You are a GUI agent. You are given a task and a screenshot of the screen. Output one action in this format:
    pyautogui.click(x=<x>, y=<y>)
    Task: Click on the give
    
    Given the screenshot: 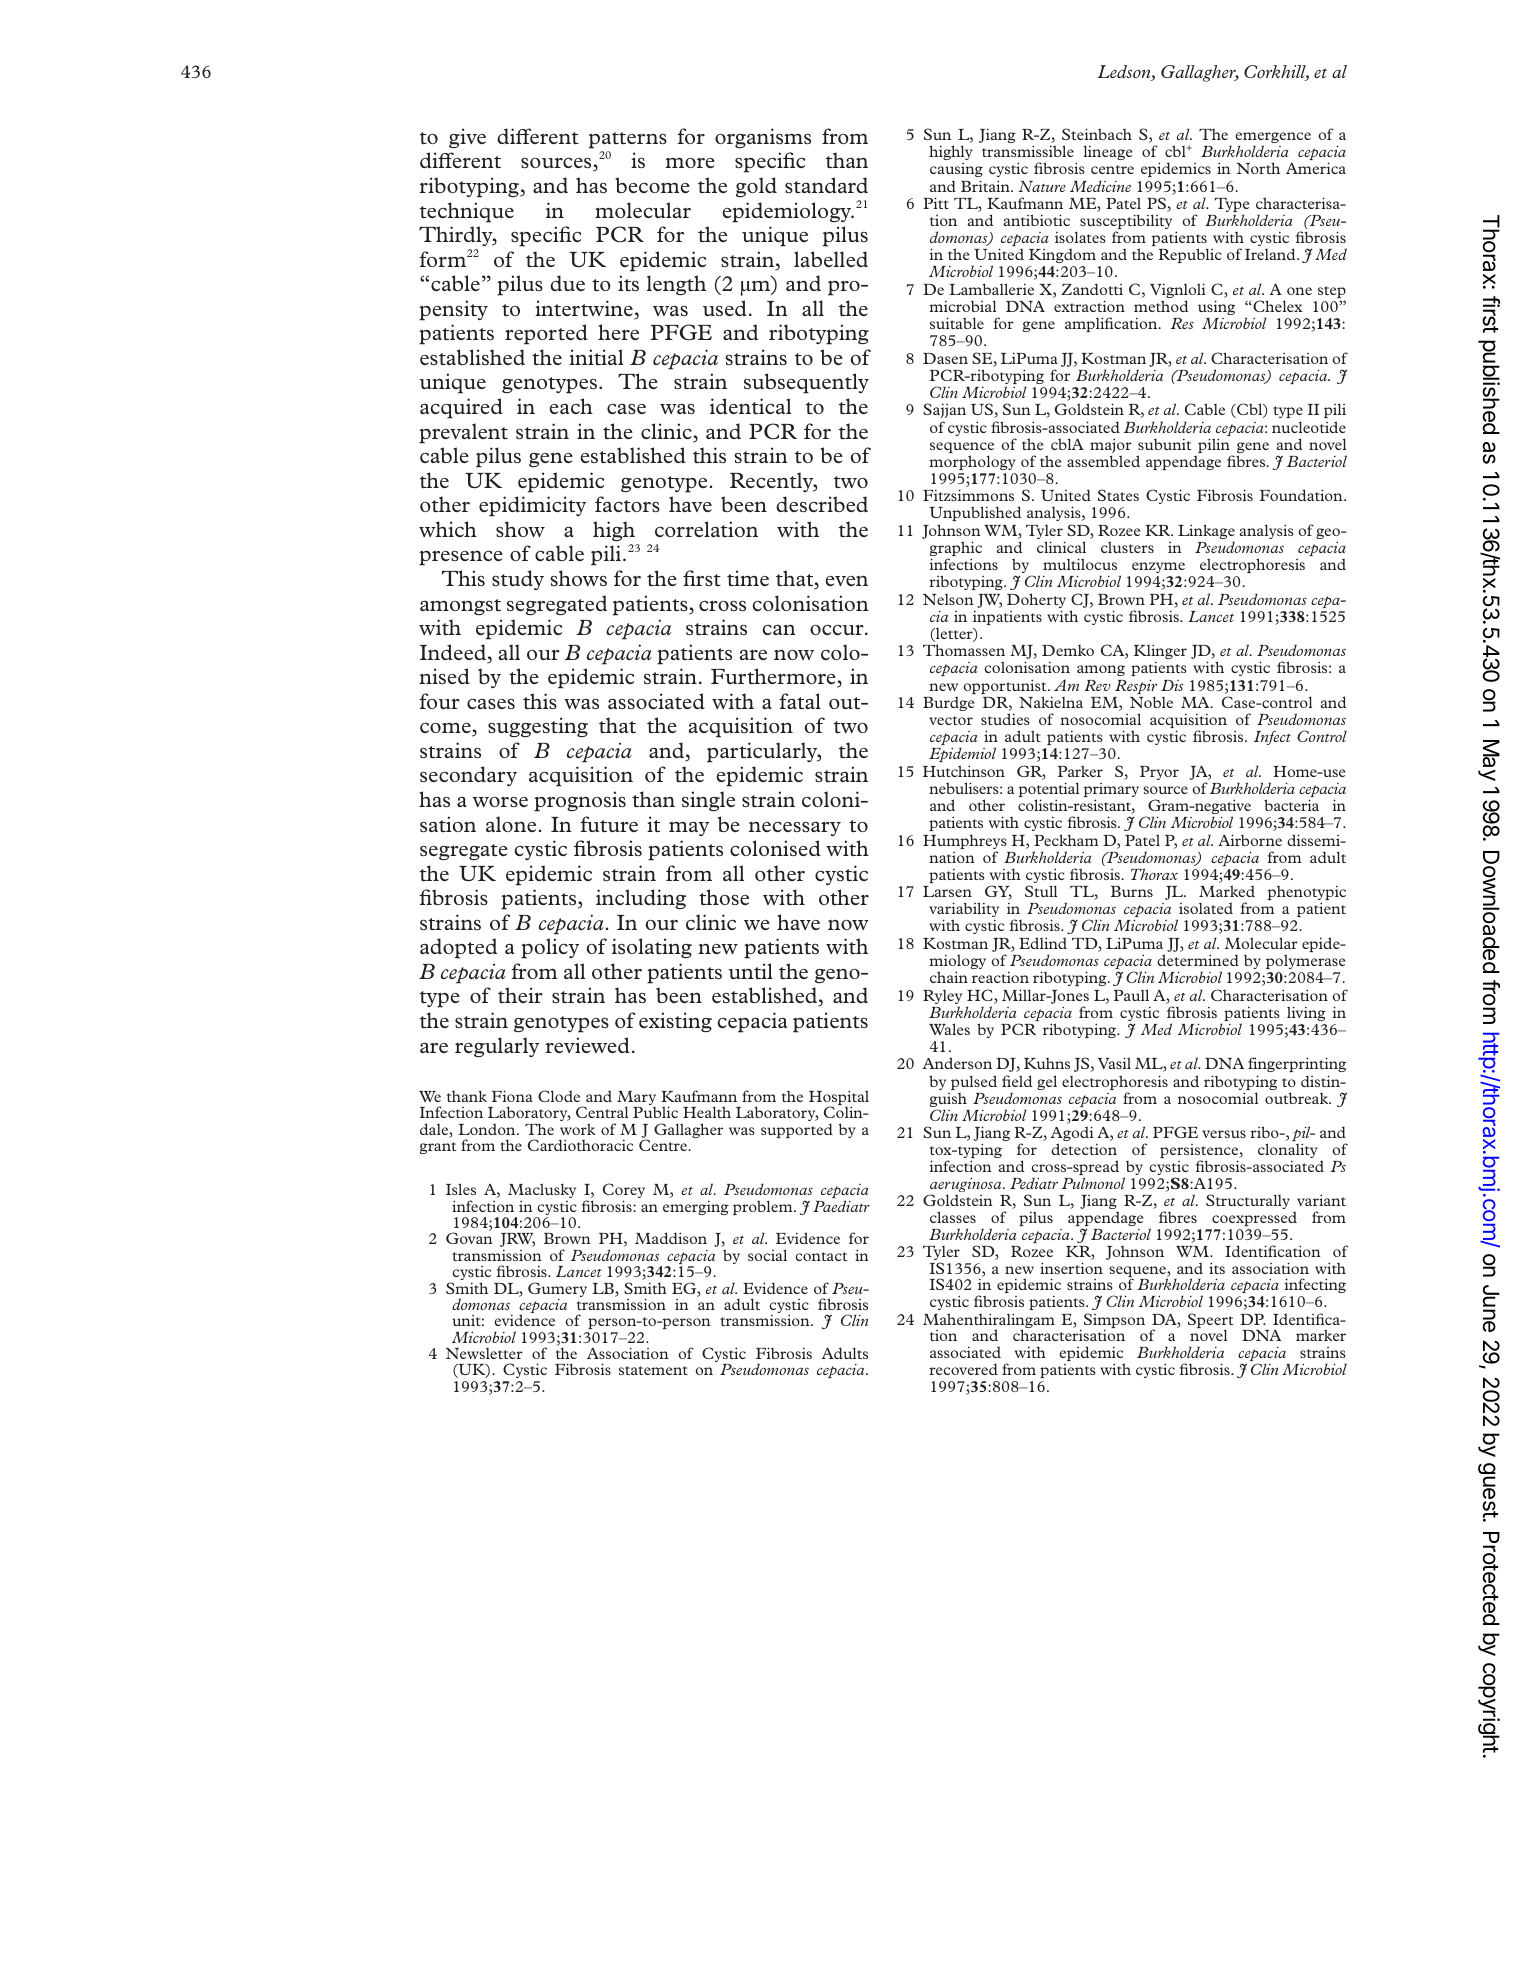 What is the action you would take?
    pyautogui.click(x=467, y=138)
